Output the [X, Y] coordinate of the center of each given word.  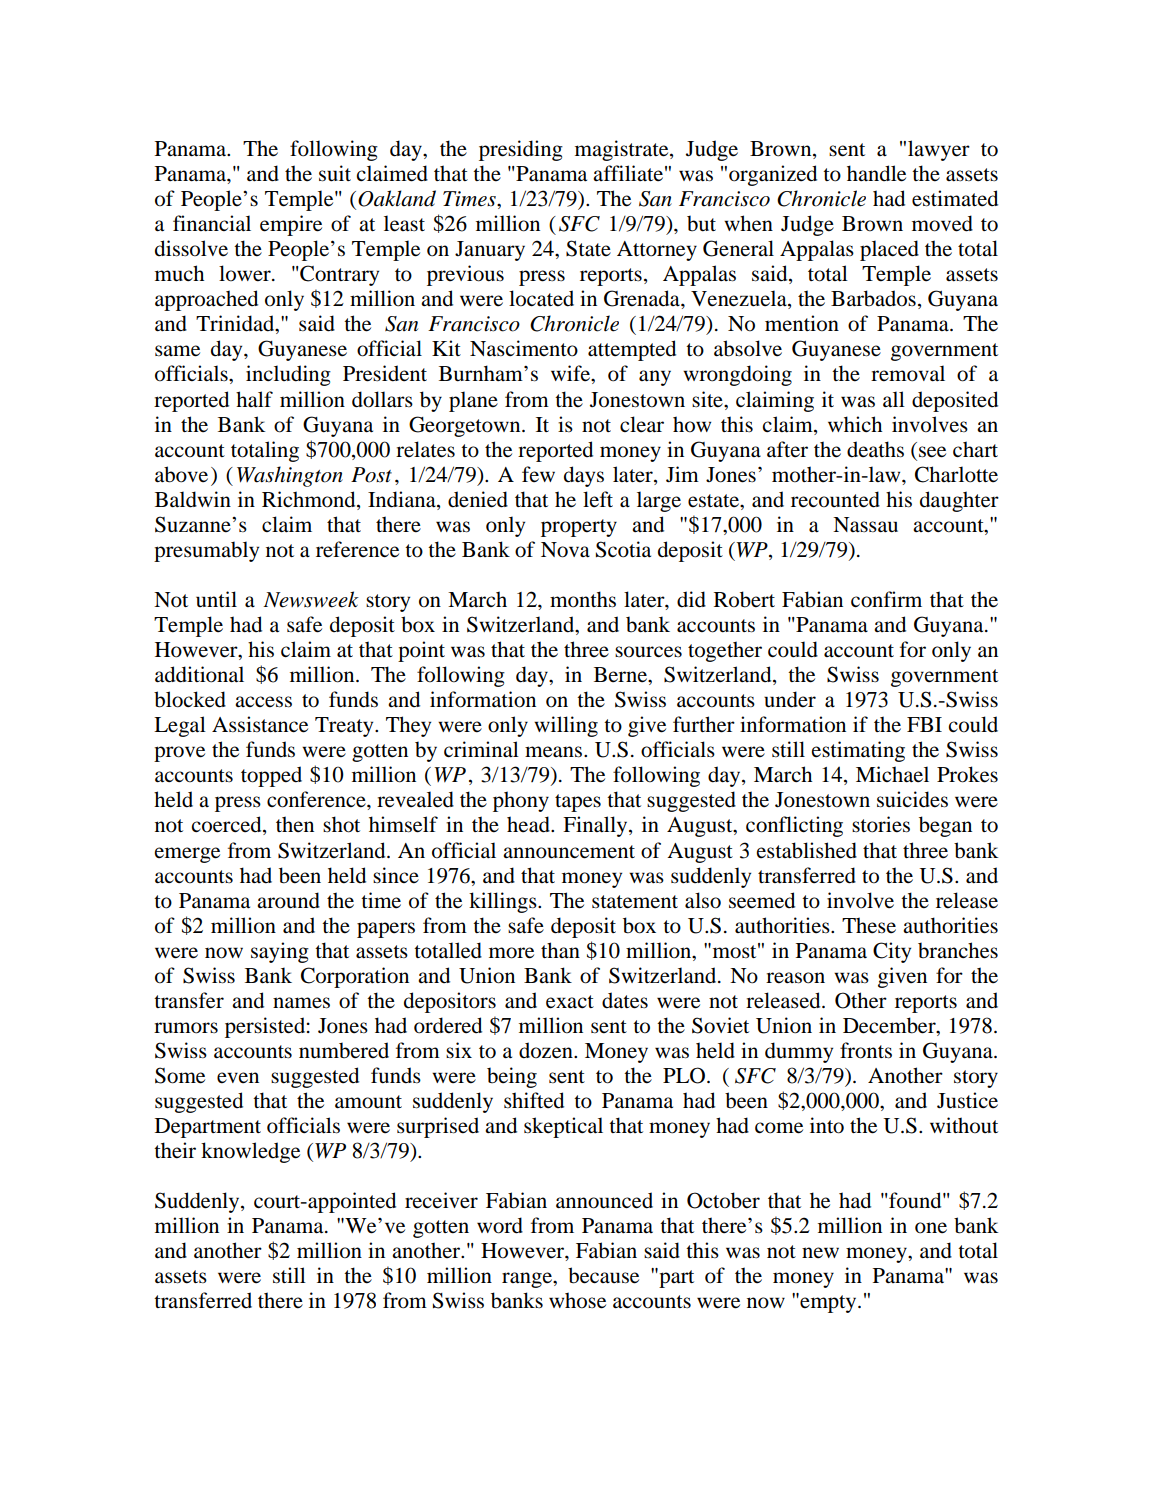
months [583, 599]
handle [876, 173]
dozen [547, 1050]
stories [881, 824]
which [855, 424]
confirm [886, 599]
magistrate [623, 150]
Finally [596, 826]
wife [572, 374]
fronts [866, 1050]
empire [291, 225]
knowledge [250, 1152]
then [295, 824]
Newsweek [311, 599]
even [238, 1078]
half [254, 399]
